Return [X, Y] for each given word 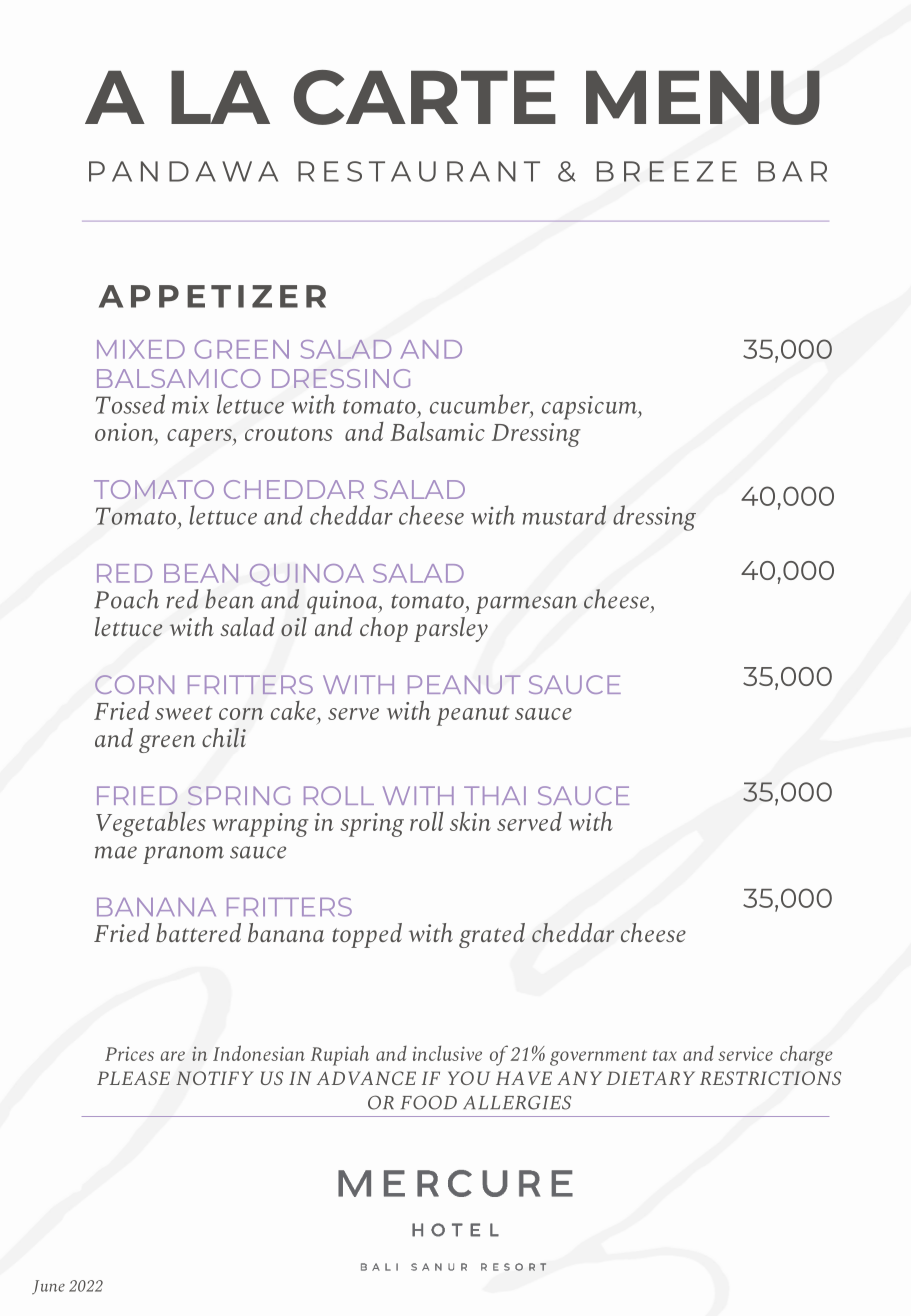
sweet [184, 713]
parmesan [526, 605]
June [48, 1287]
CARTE [425, 97]
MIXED [141, 349]
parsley [451, 629]
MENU [703, 97]
